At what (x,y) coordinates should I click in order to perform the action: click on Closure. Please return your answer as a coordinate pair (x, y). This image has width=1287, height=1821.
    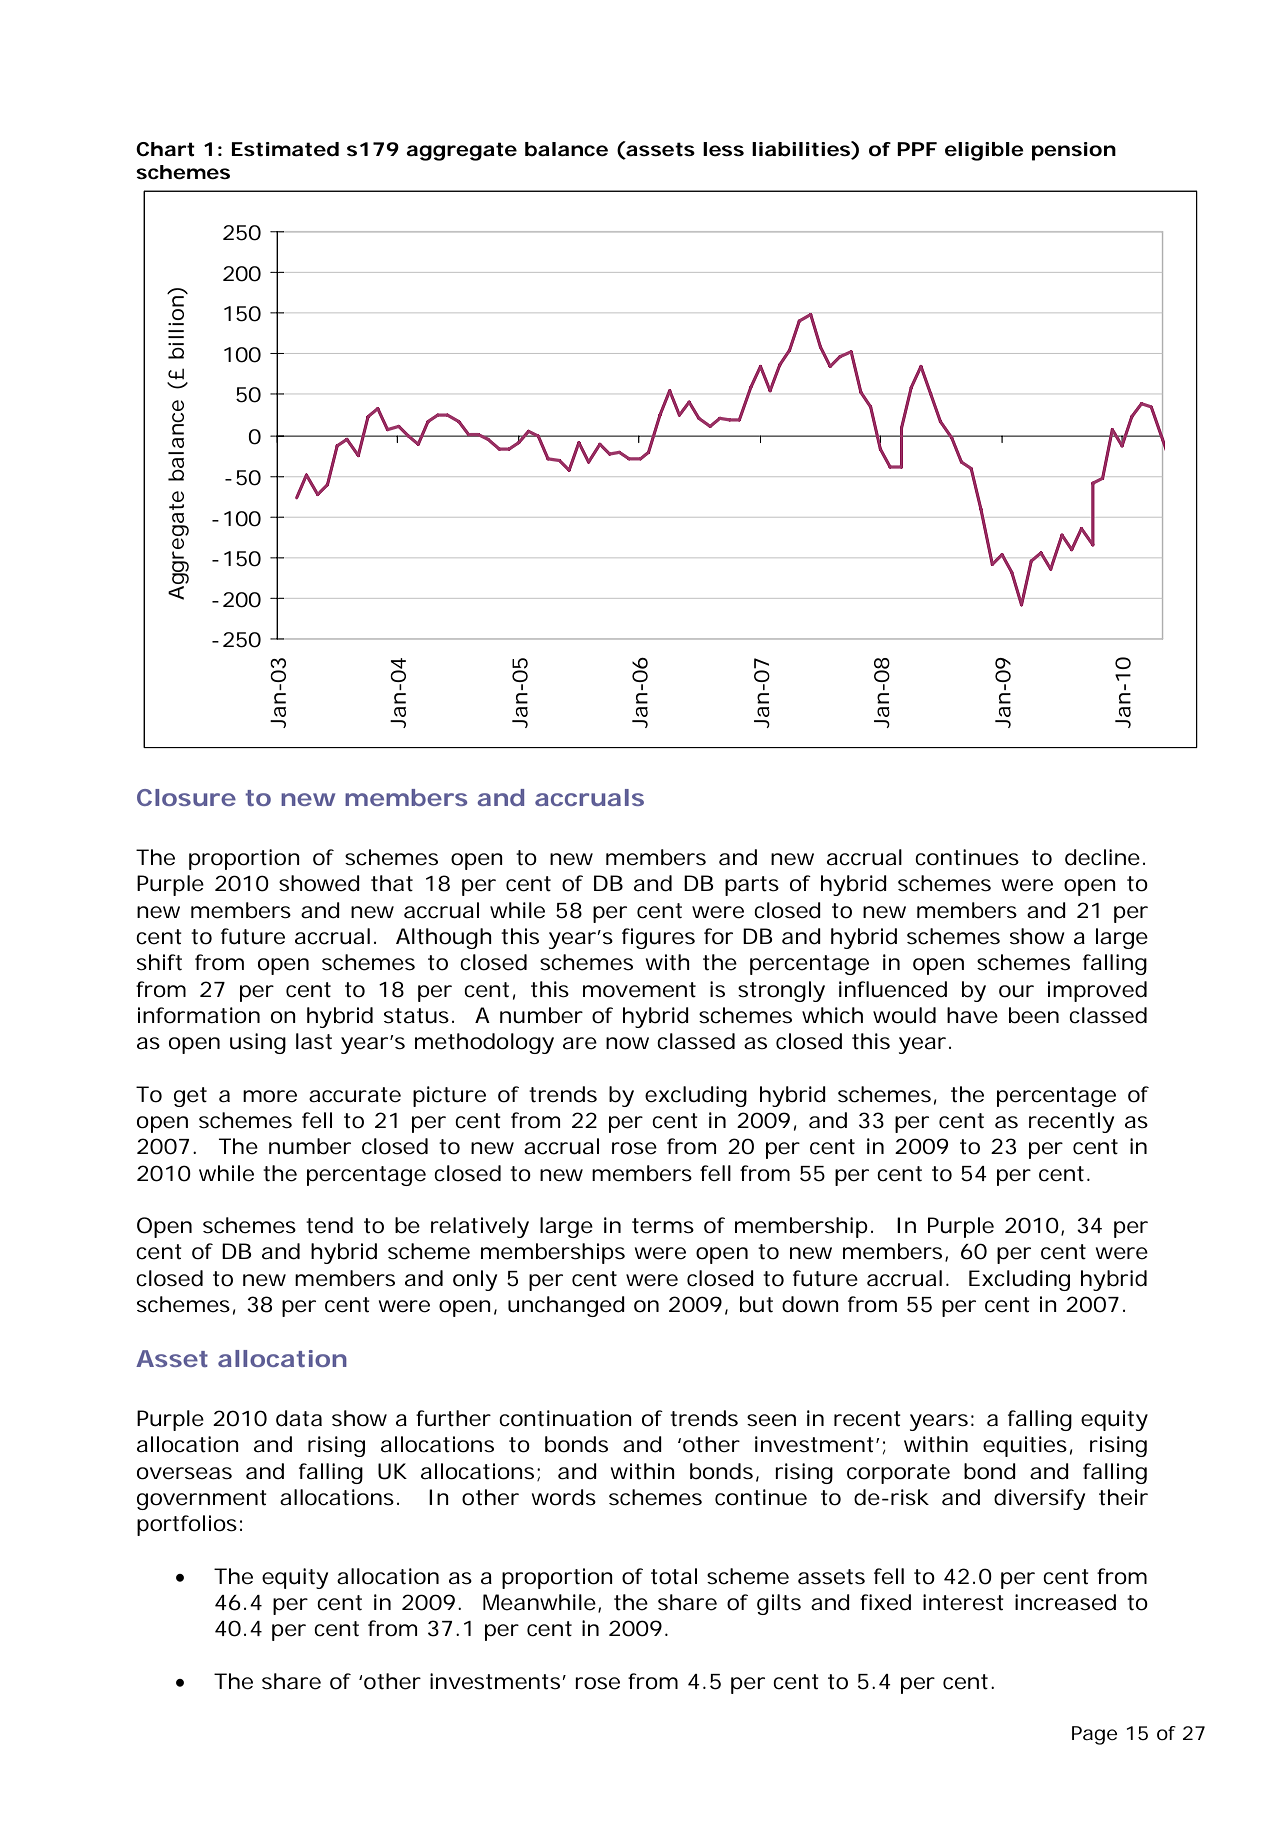
    Looking at the image, I should click on (186, 797).
